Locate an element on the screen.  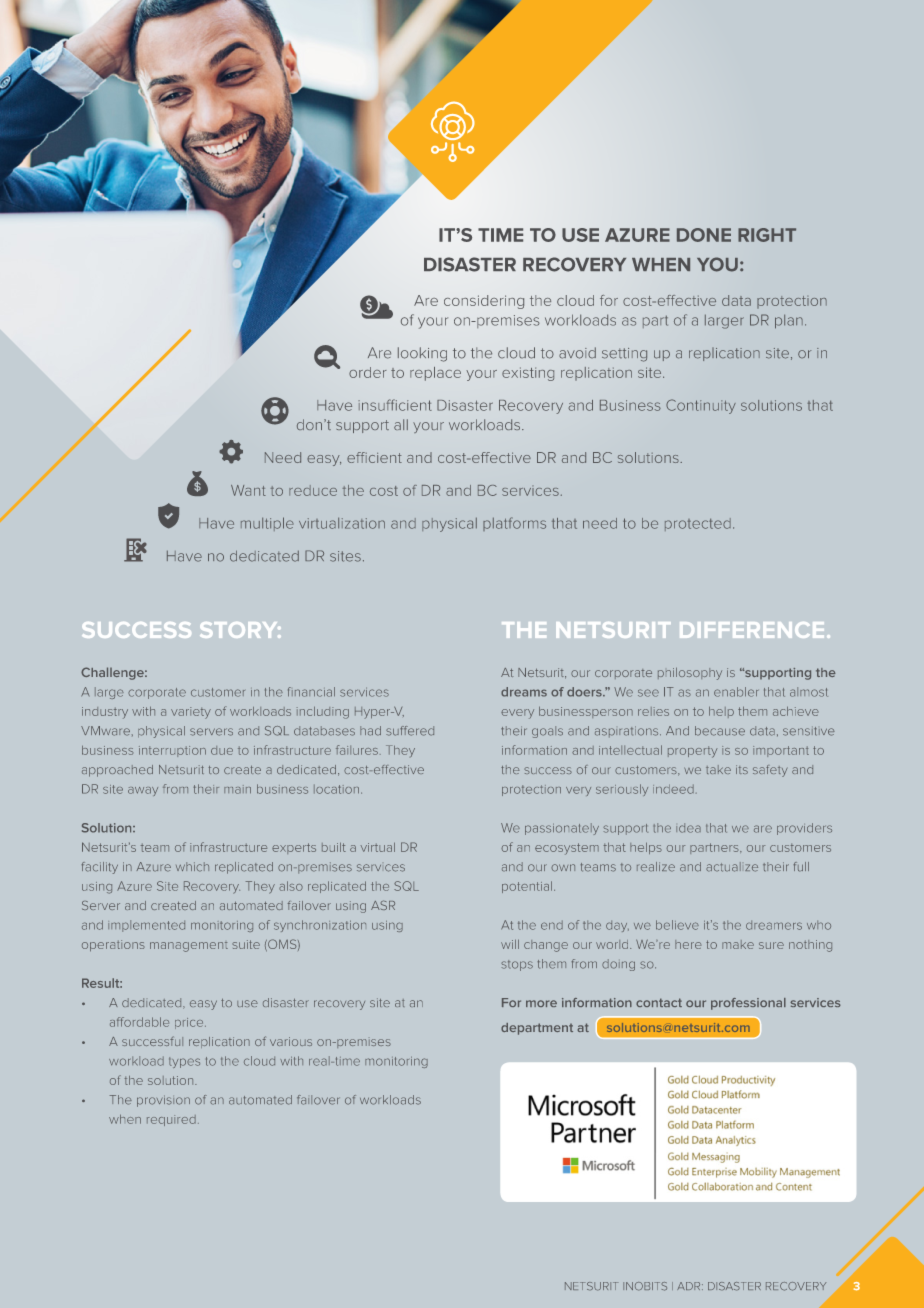
protected is located at coordinates (698, 524).
